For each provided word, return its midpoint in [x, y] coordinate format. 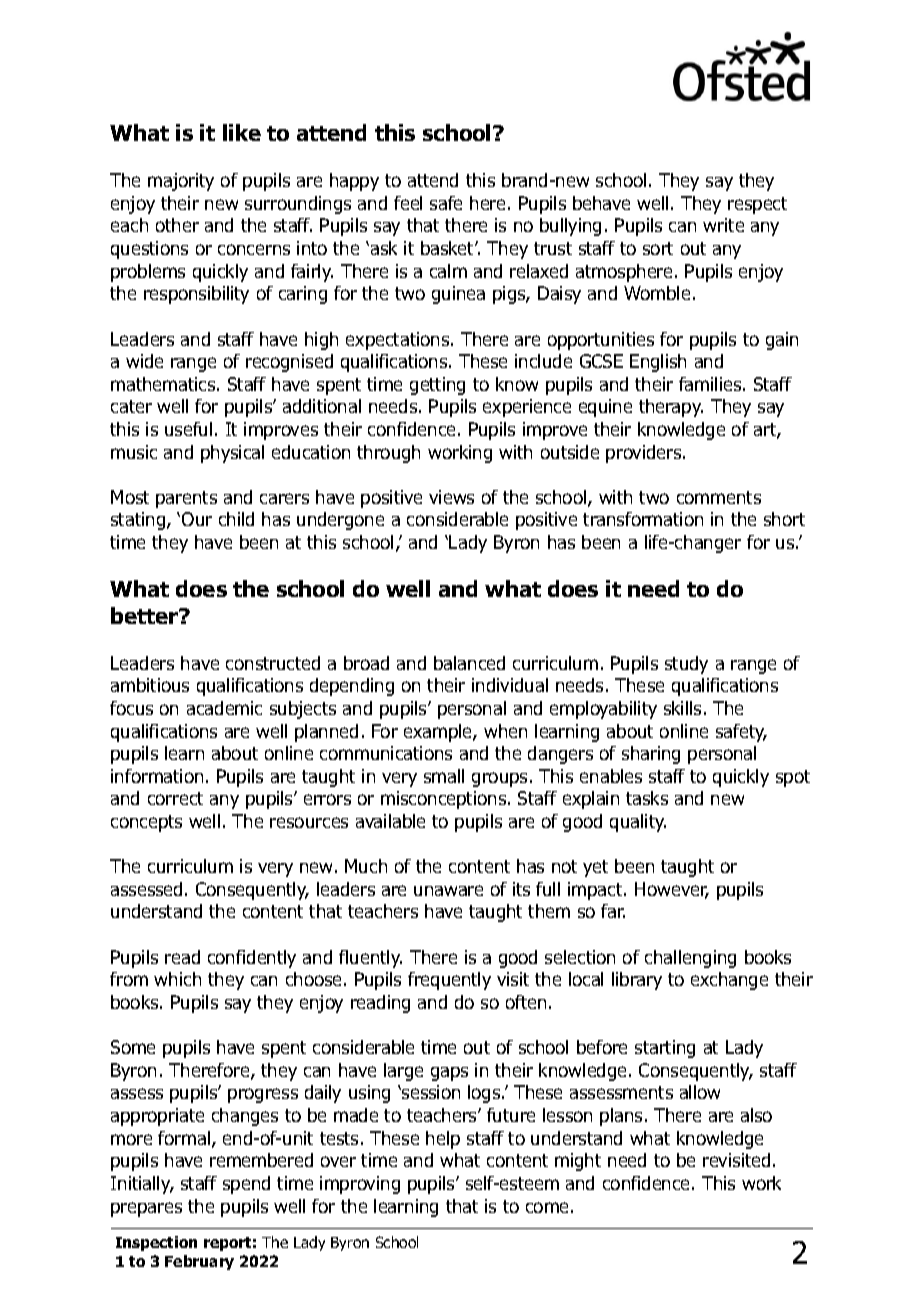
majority [181, 182]
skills [682, 708]
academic [224, 708]
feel [408, 203]
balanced [469, 663]
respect [757, 205]
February [199, 1262]
